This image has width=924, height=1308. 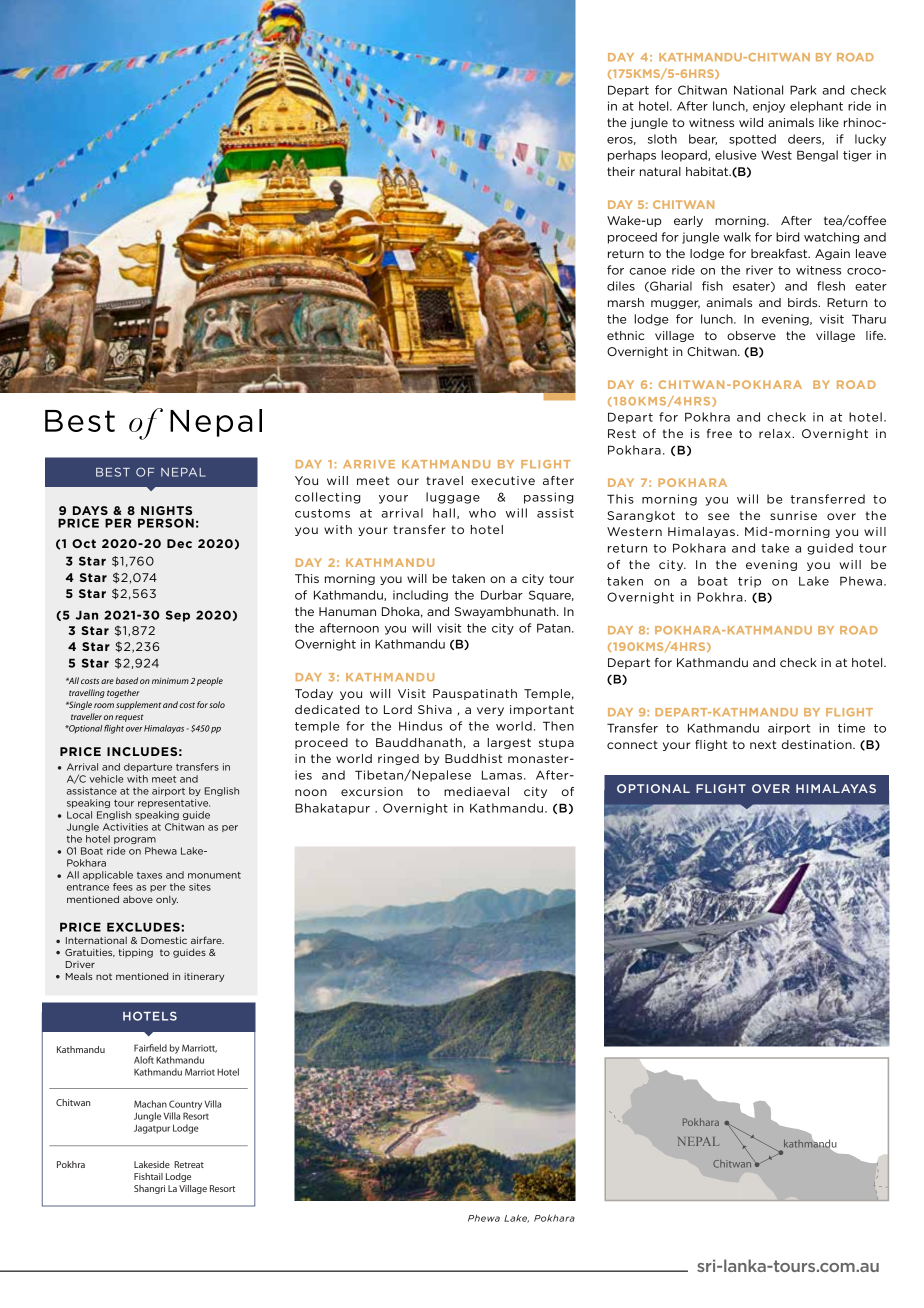 I want to click on Sep, so click(x=178, y=616).
